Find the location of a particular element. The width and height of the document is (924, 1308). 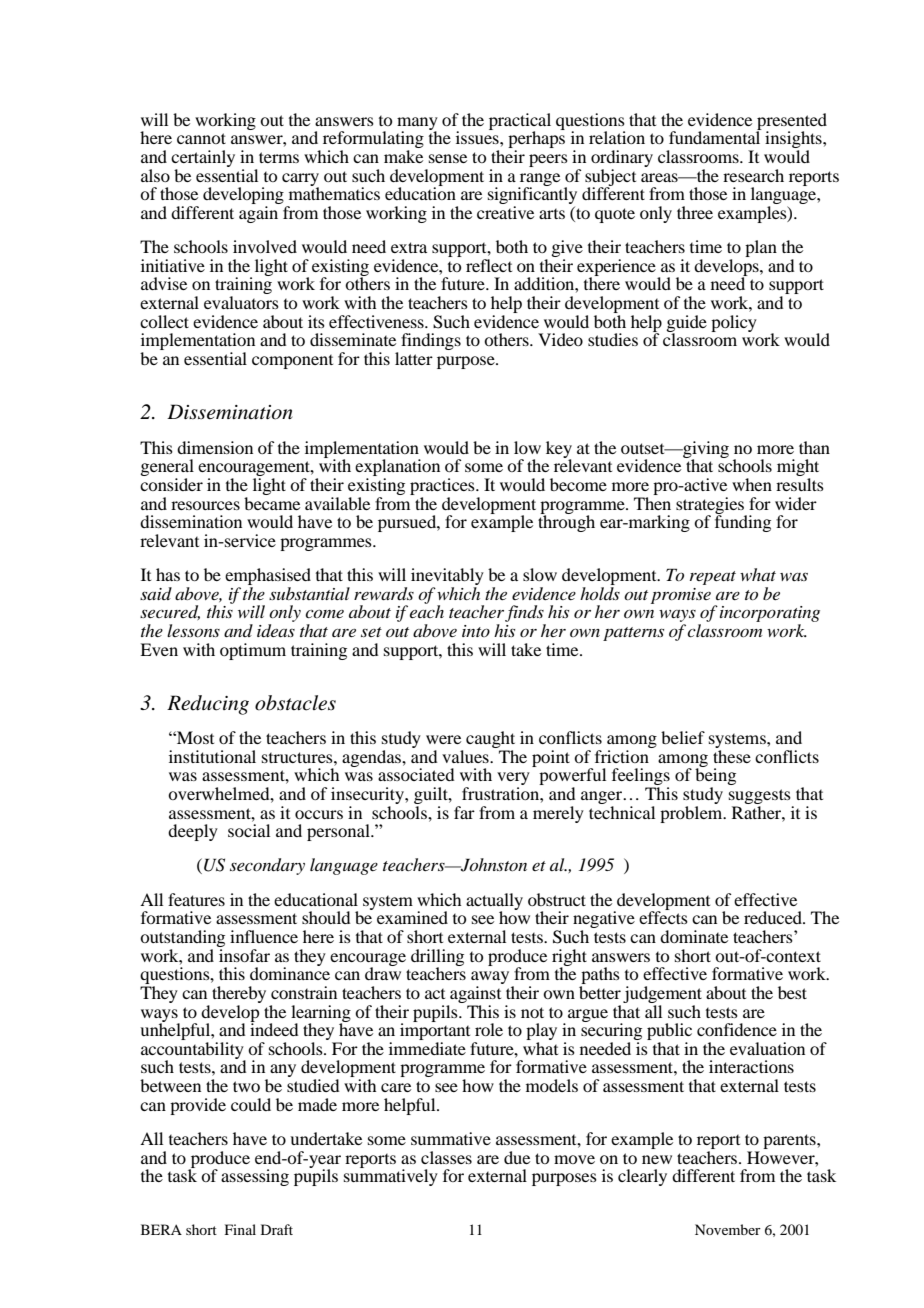

optimum is located at coordinates (253, 651).
